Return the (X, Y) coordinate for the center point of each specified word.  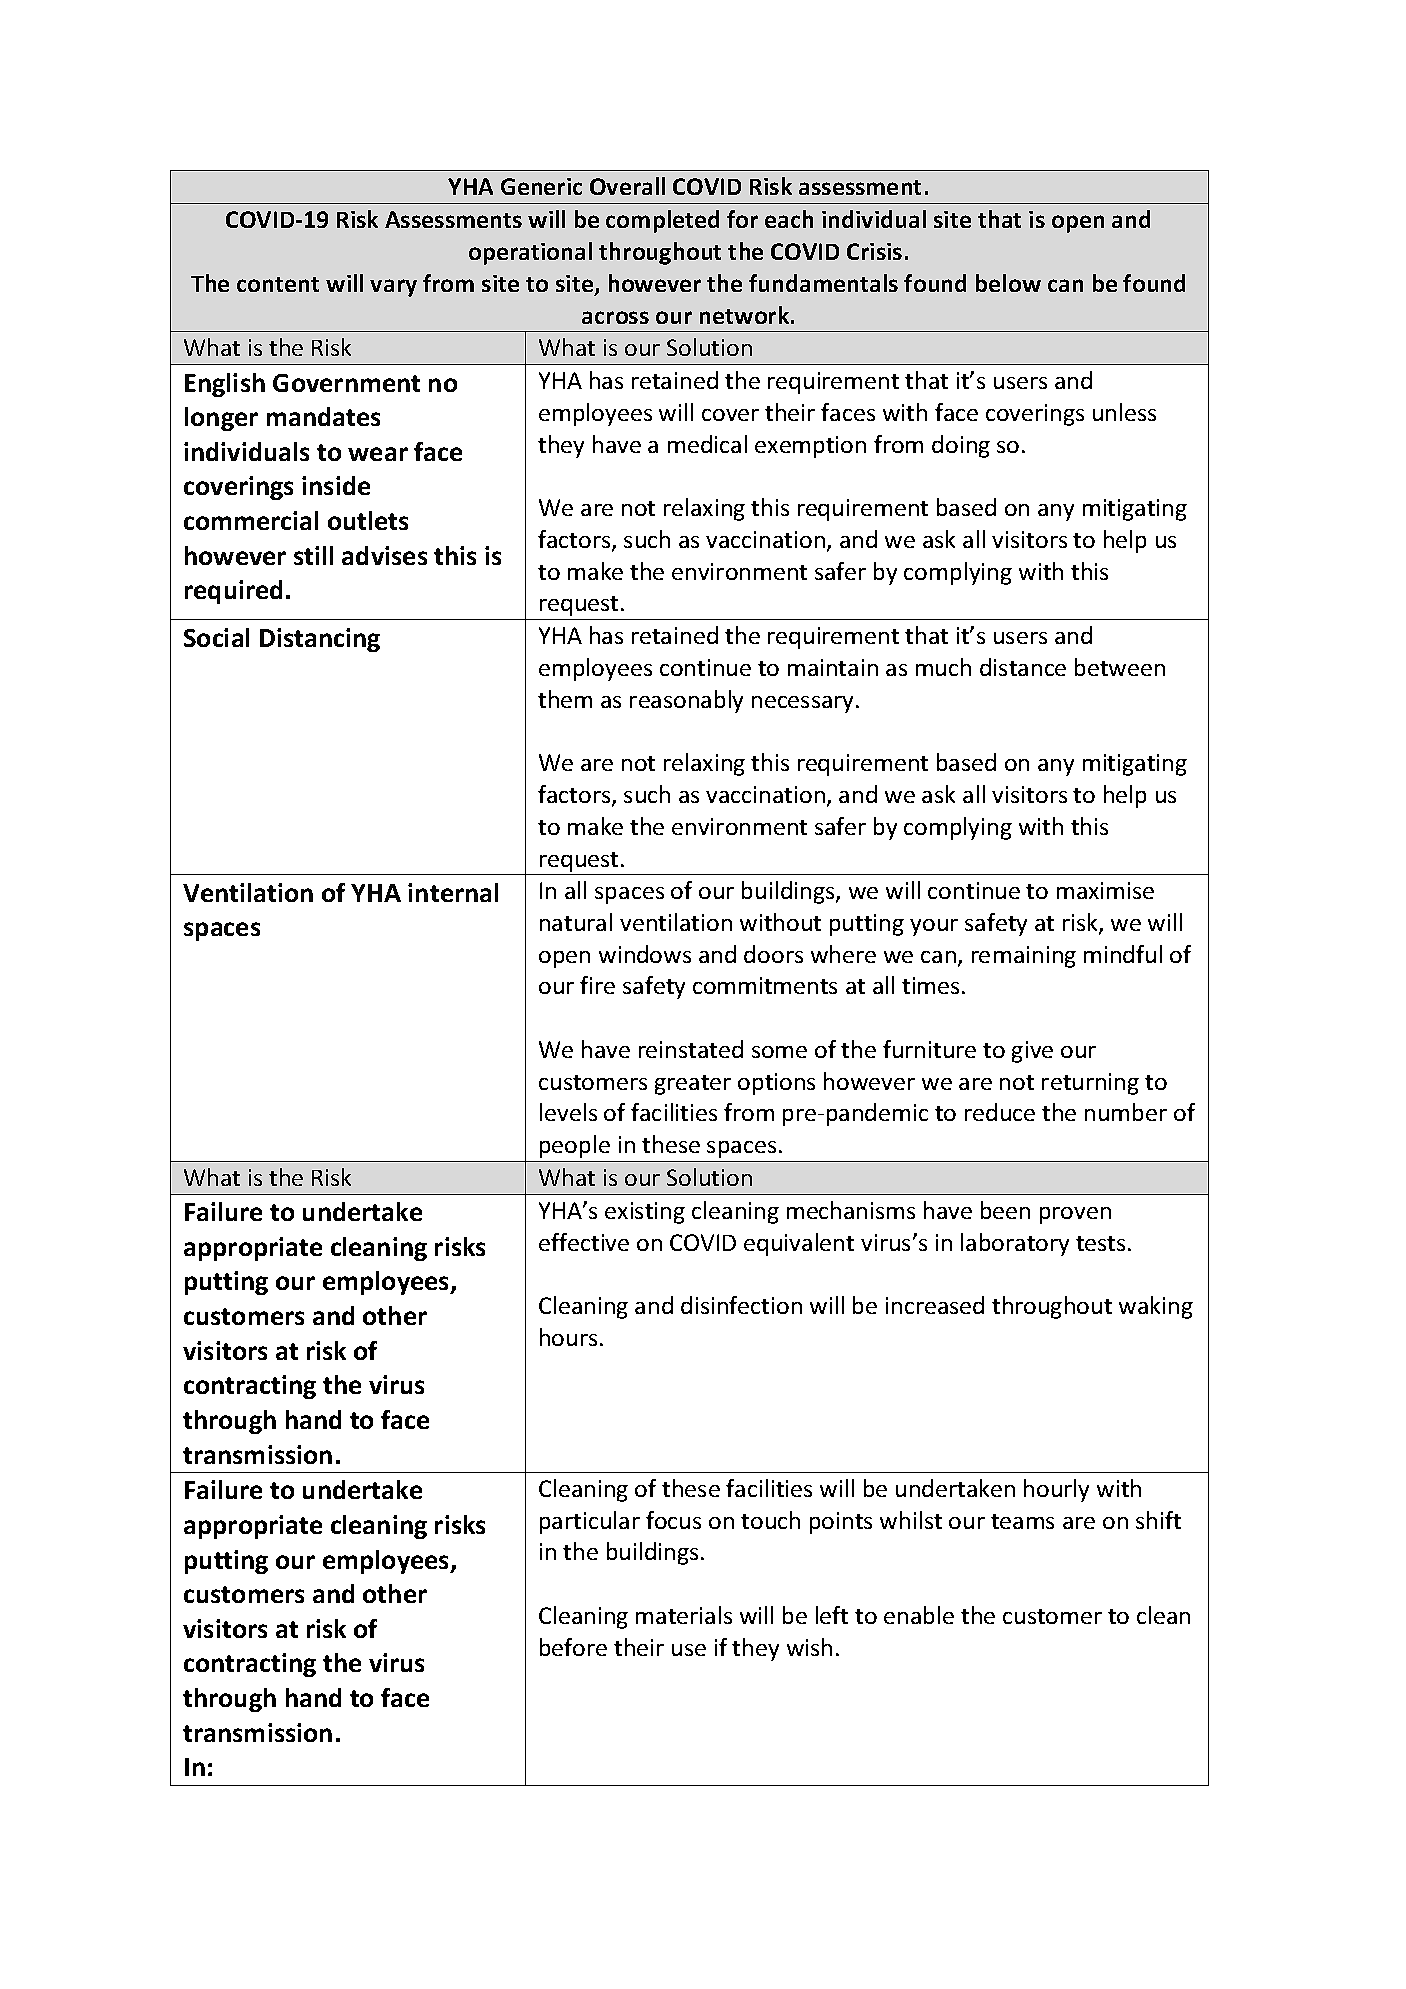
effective (584, 1242)
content (278, 284)
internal (453, 892)
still (313, 555)
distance (1023, 667)
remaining (1024, 957)
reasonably (686, 701)
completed (662, 221)
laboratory (1015, 1244)
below (1008, 283)
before (573, 1647)
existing (645, 1213)
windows (645, 954)
